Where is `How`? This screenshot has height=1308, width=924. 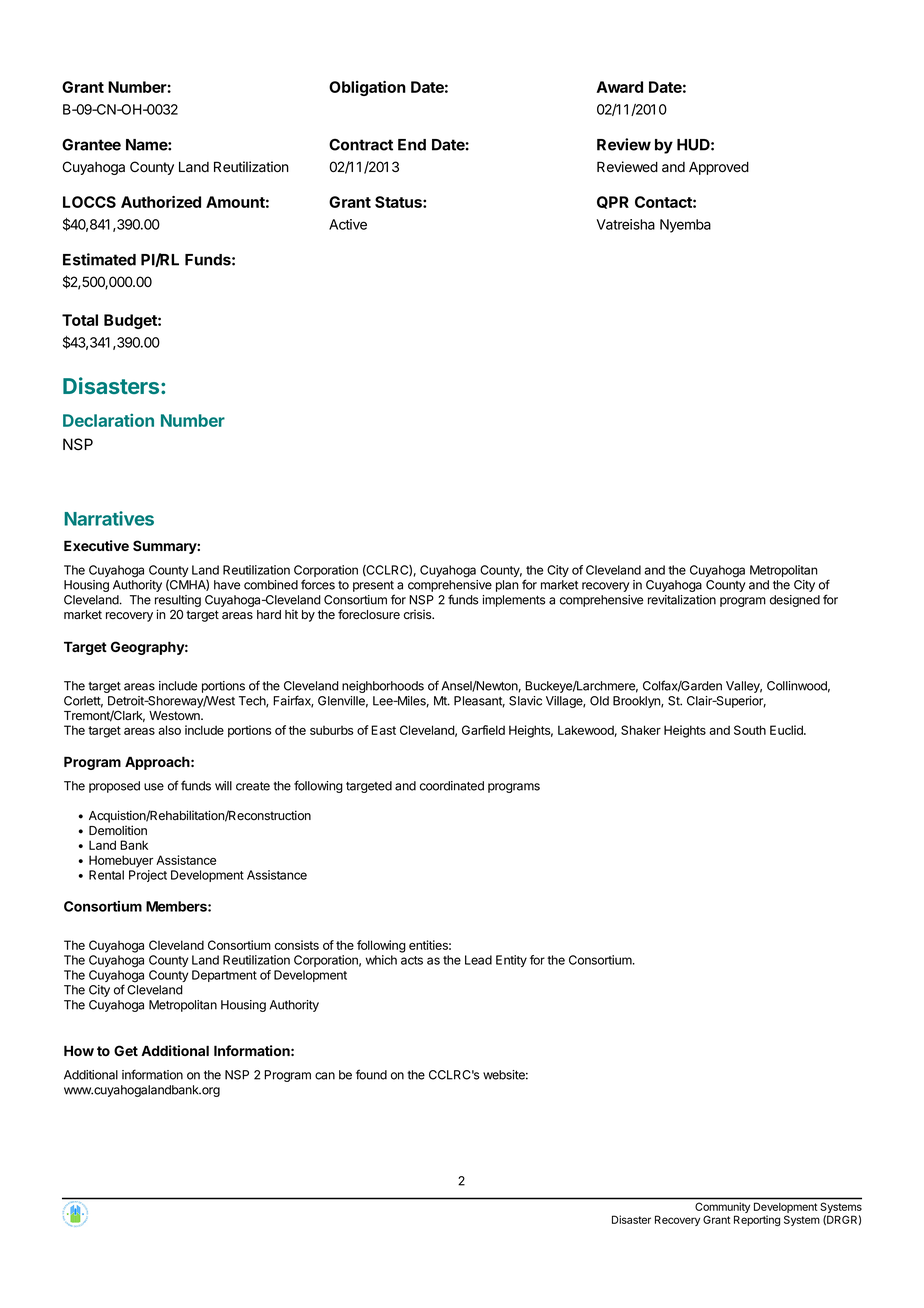
How is located at coordinates (79, 1050).
